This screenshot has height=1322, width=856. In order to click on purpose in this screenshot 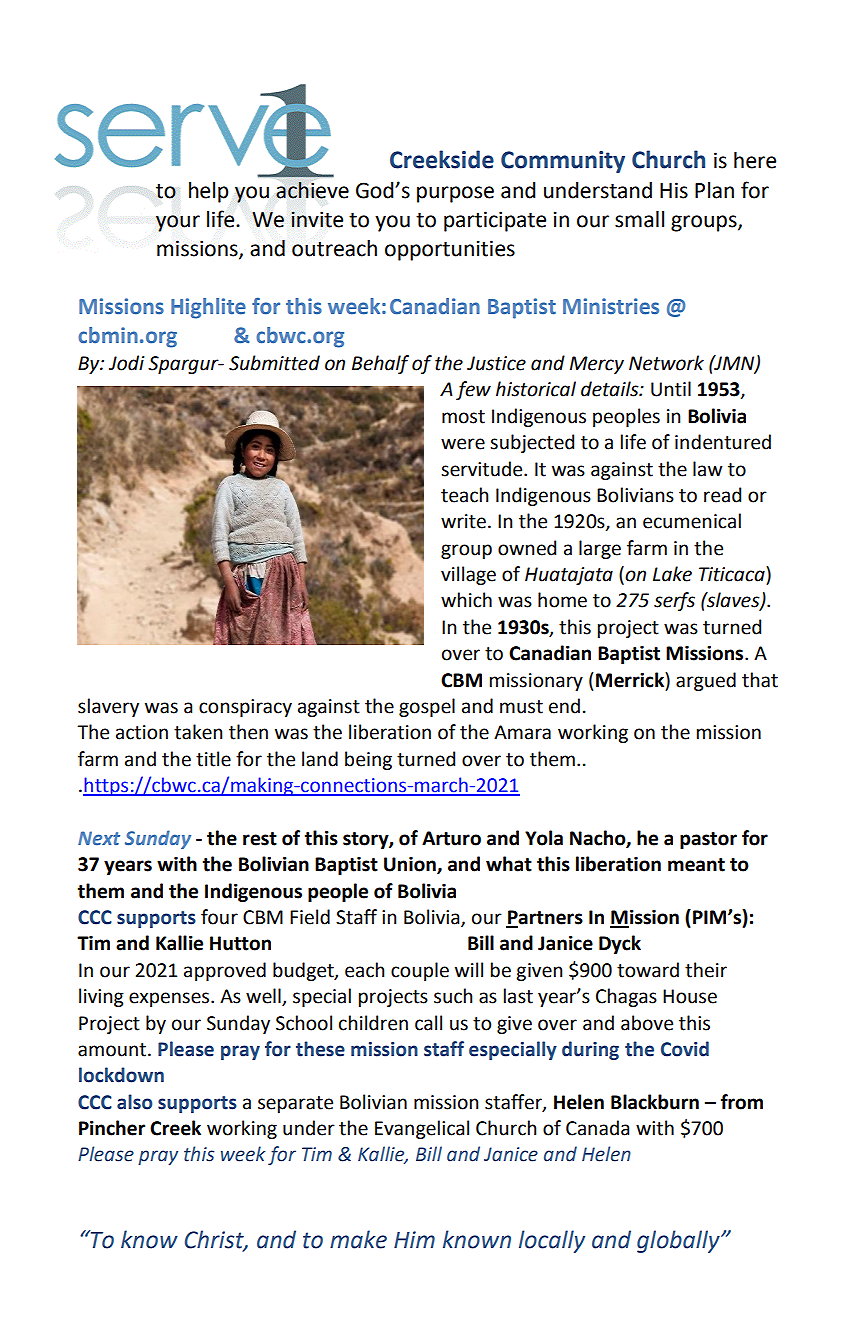, I will do `click(455, 194)`.
